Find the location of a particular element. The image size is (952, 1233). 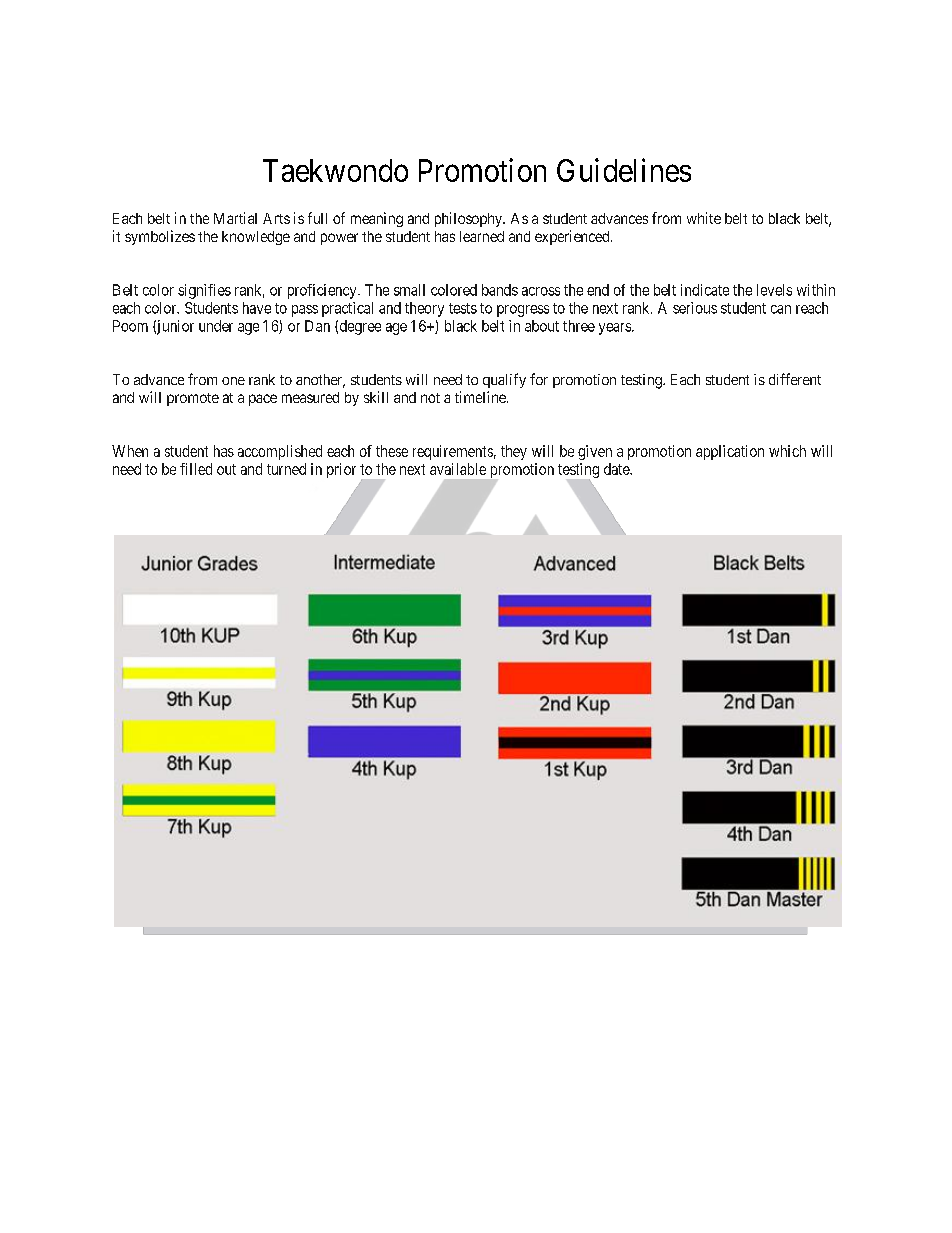

filled is located at coordinates (196, 469).
